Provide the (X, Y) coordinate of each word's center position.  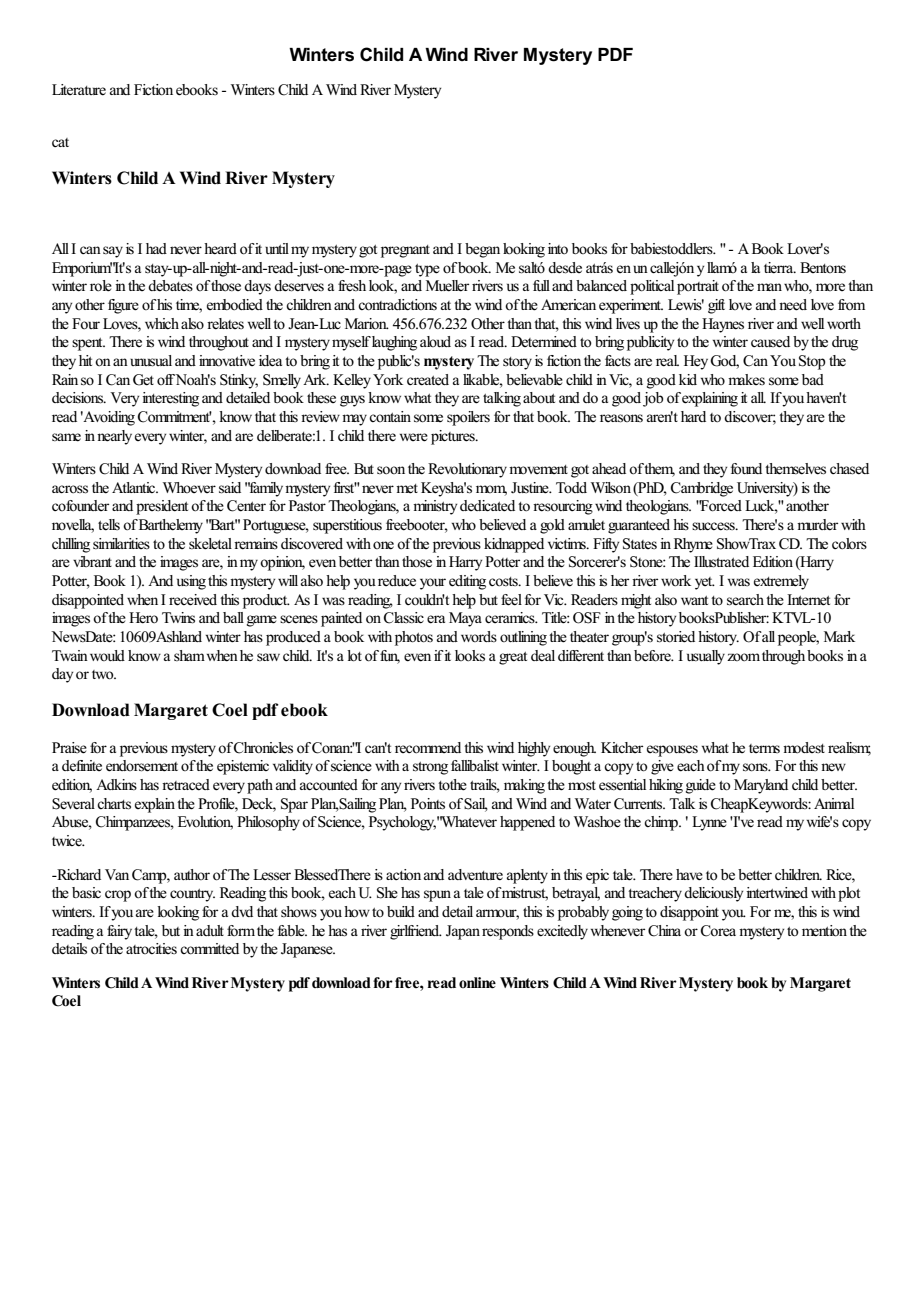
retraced (186, 785)
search (747, 600)
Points (428, 804)
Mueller (447, 286)
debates (170, 286)
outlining (523, 638)
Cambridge (702, 489)
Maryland (761, 786)
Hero (143, 618)
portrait (698, 287)
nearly (114, 437)
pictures (454, 437)
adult (210, 930)
